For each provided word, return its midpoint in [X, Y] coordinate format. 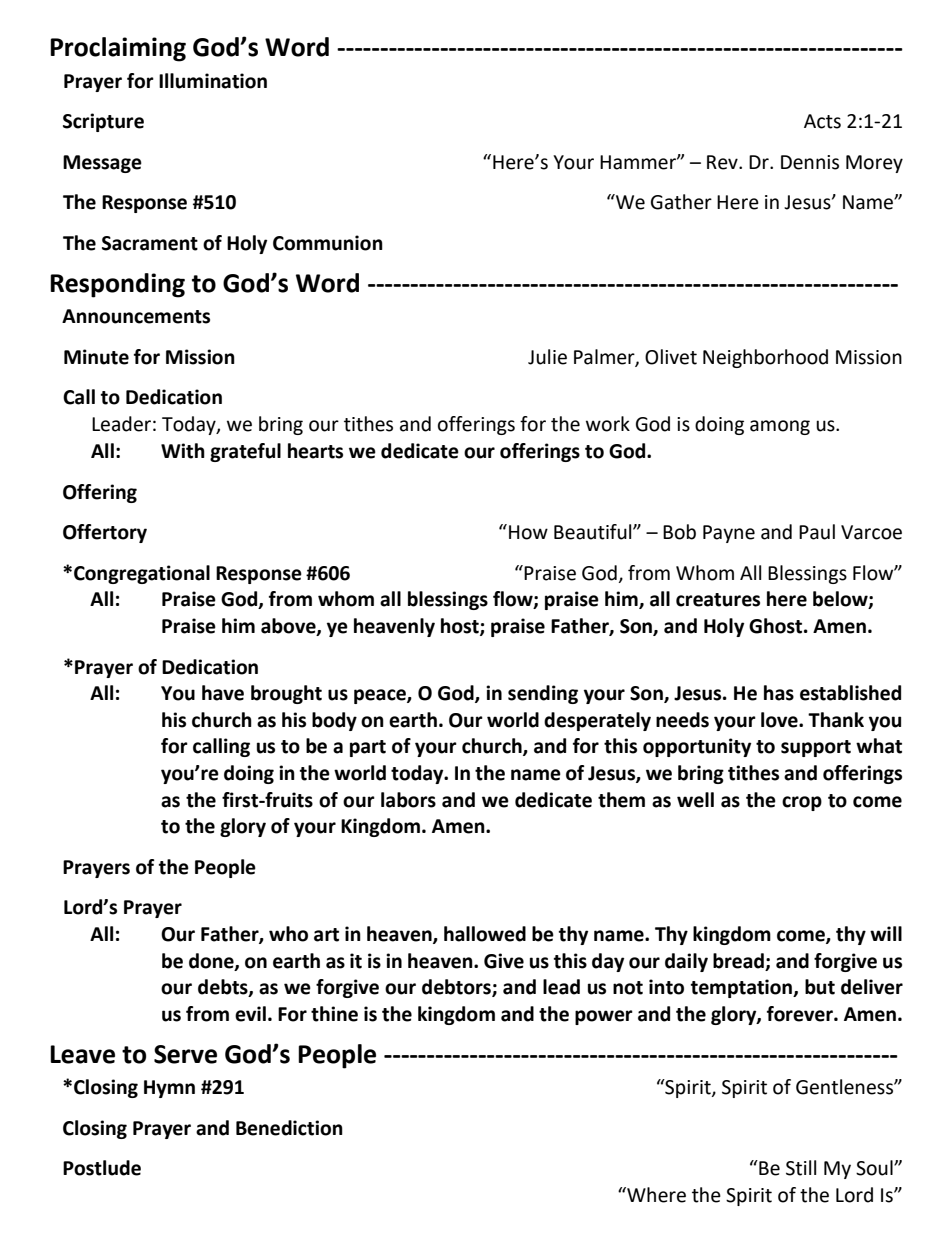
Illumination [213, 81]
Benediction [289, 1128]
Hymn [169, 1089]
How [528, 532]
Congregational [142, 574]
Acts [822, 121]
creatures [718, 600]
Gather [681, 202]
